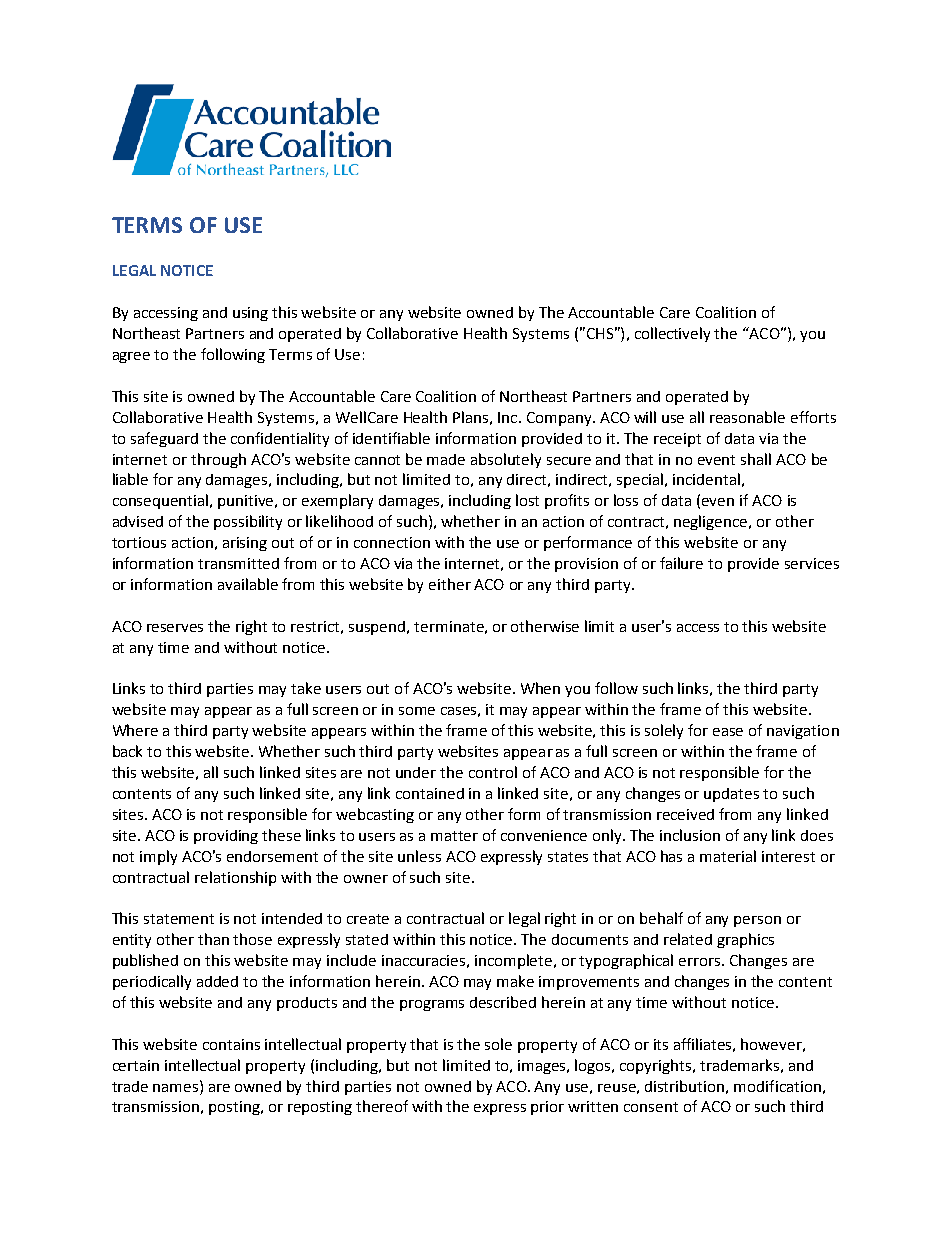 The width and height of the image is (952, 1233). I want to click on names, so click(177, 1086).
